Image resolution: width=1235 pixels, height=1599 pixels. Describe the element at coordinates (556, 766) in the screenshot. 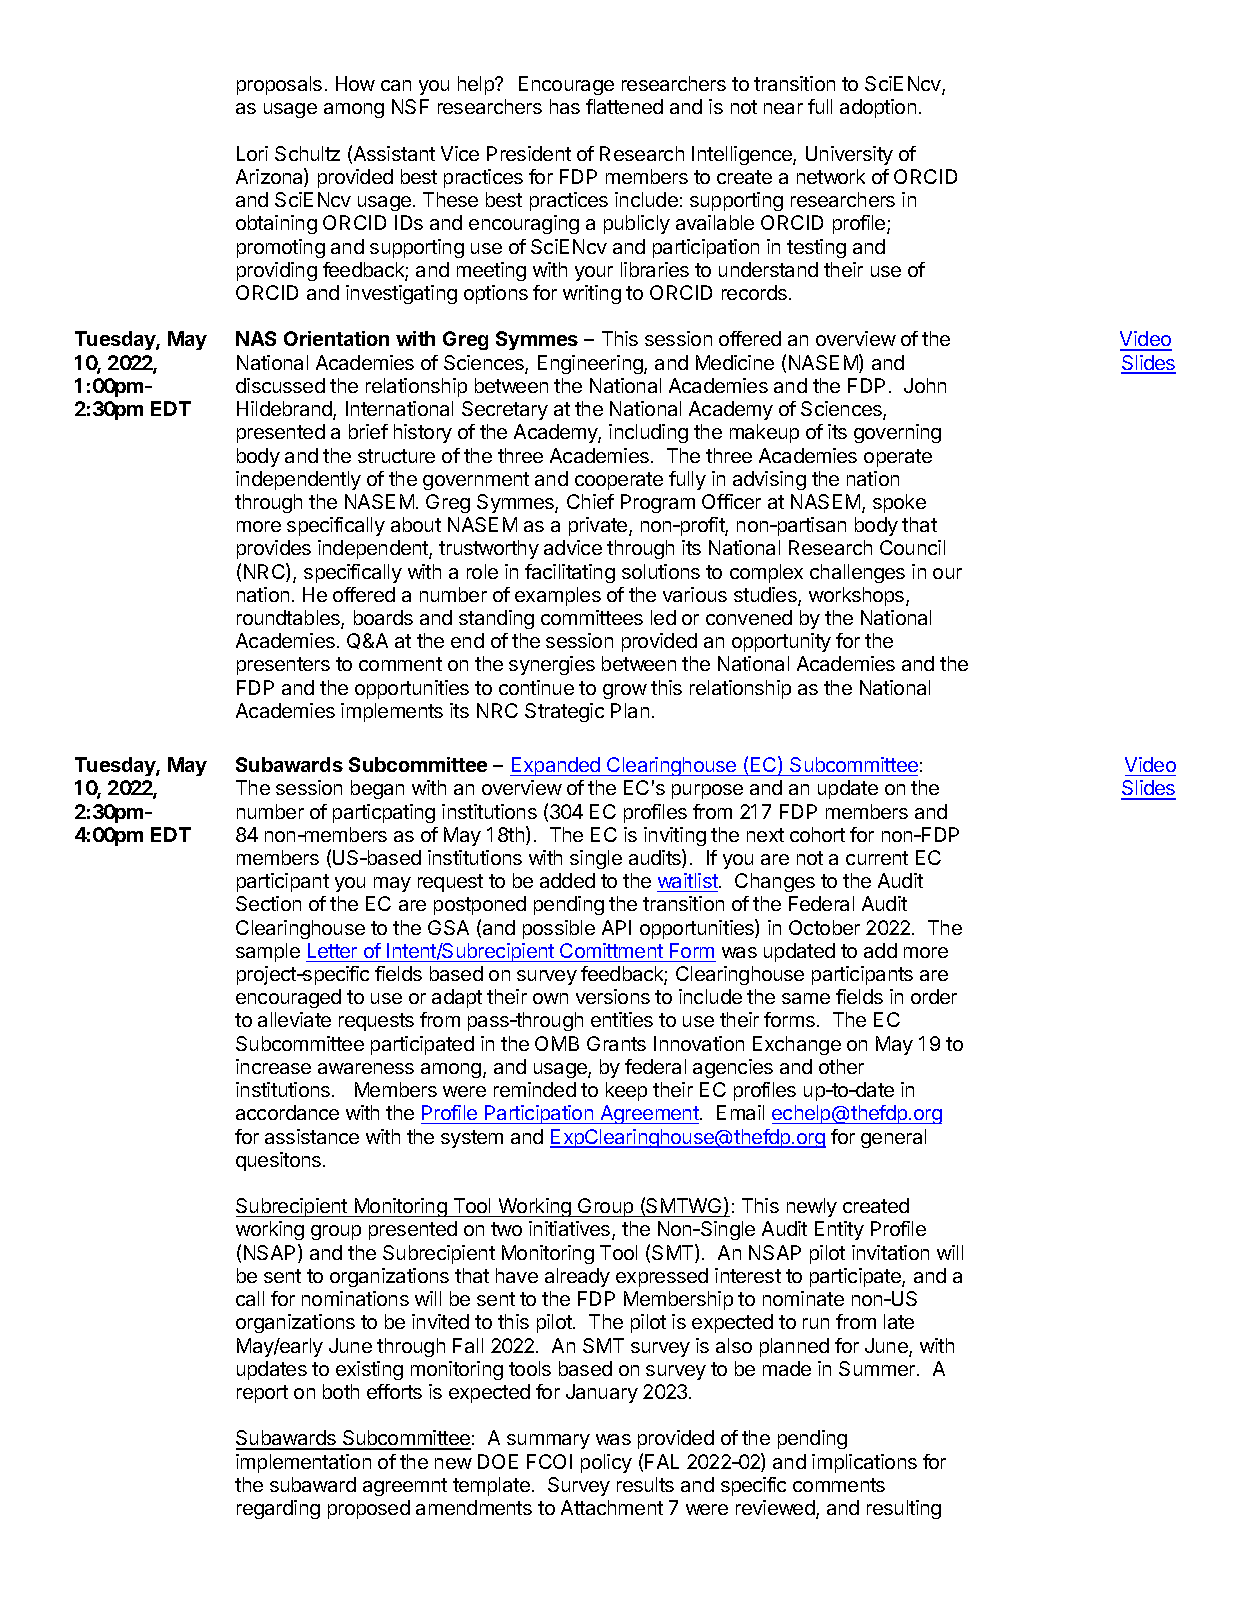

I see `Expanded` at that location.
